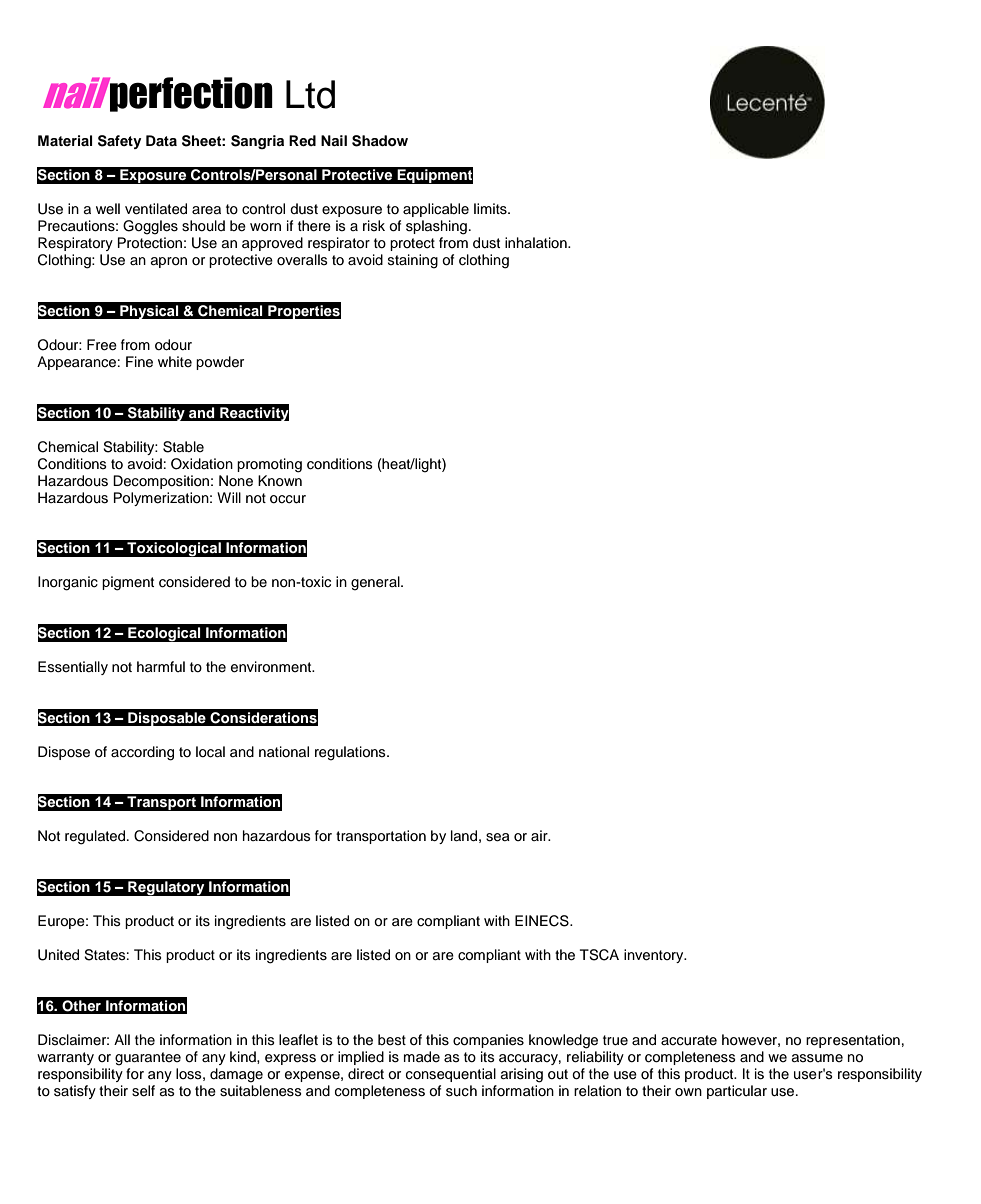 The width and height of the page is (981, 1204). I want to click on guarantee, so click(148, 1059).
